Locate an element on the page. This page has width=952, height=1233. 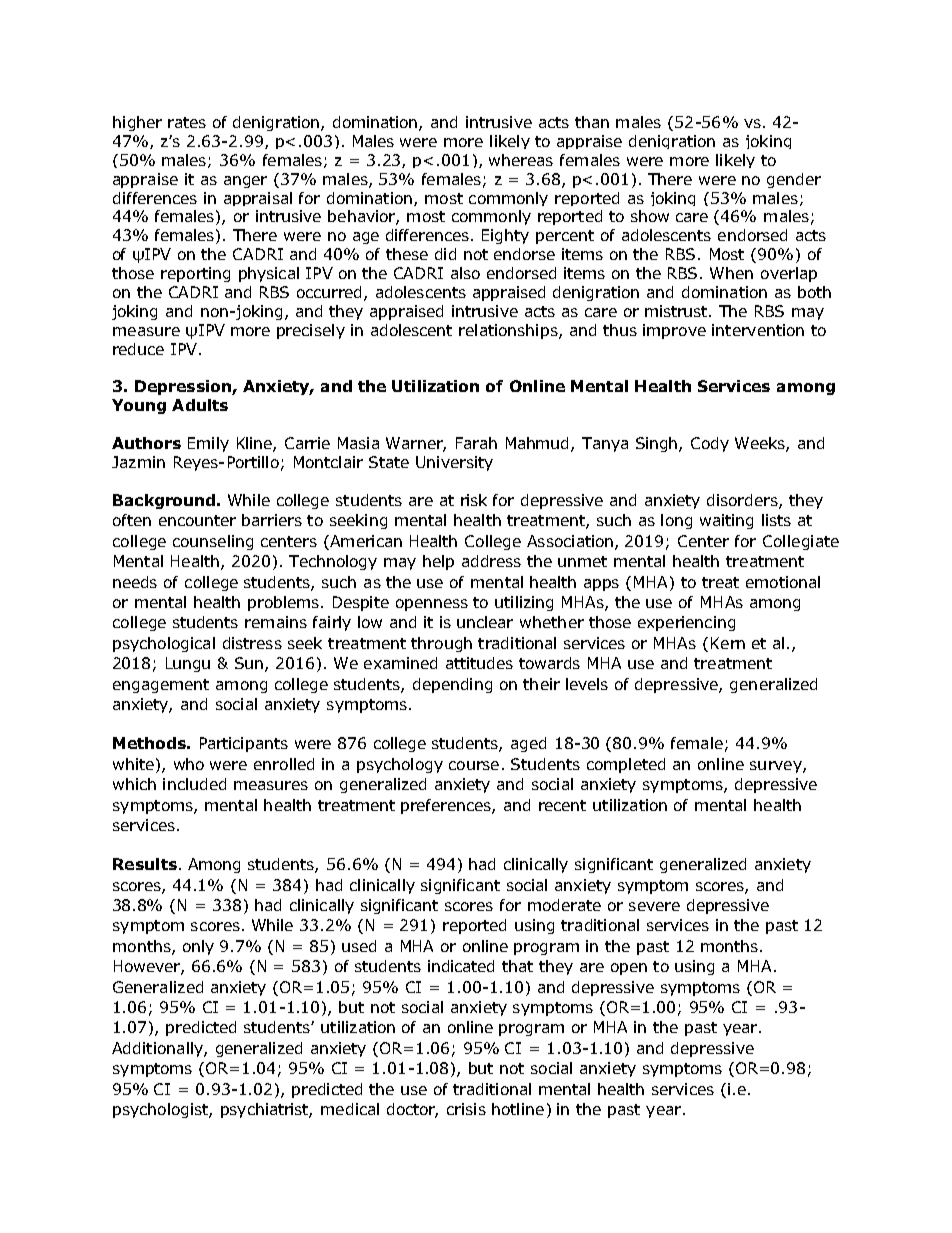
gender is located at coordinates (794, 180).
